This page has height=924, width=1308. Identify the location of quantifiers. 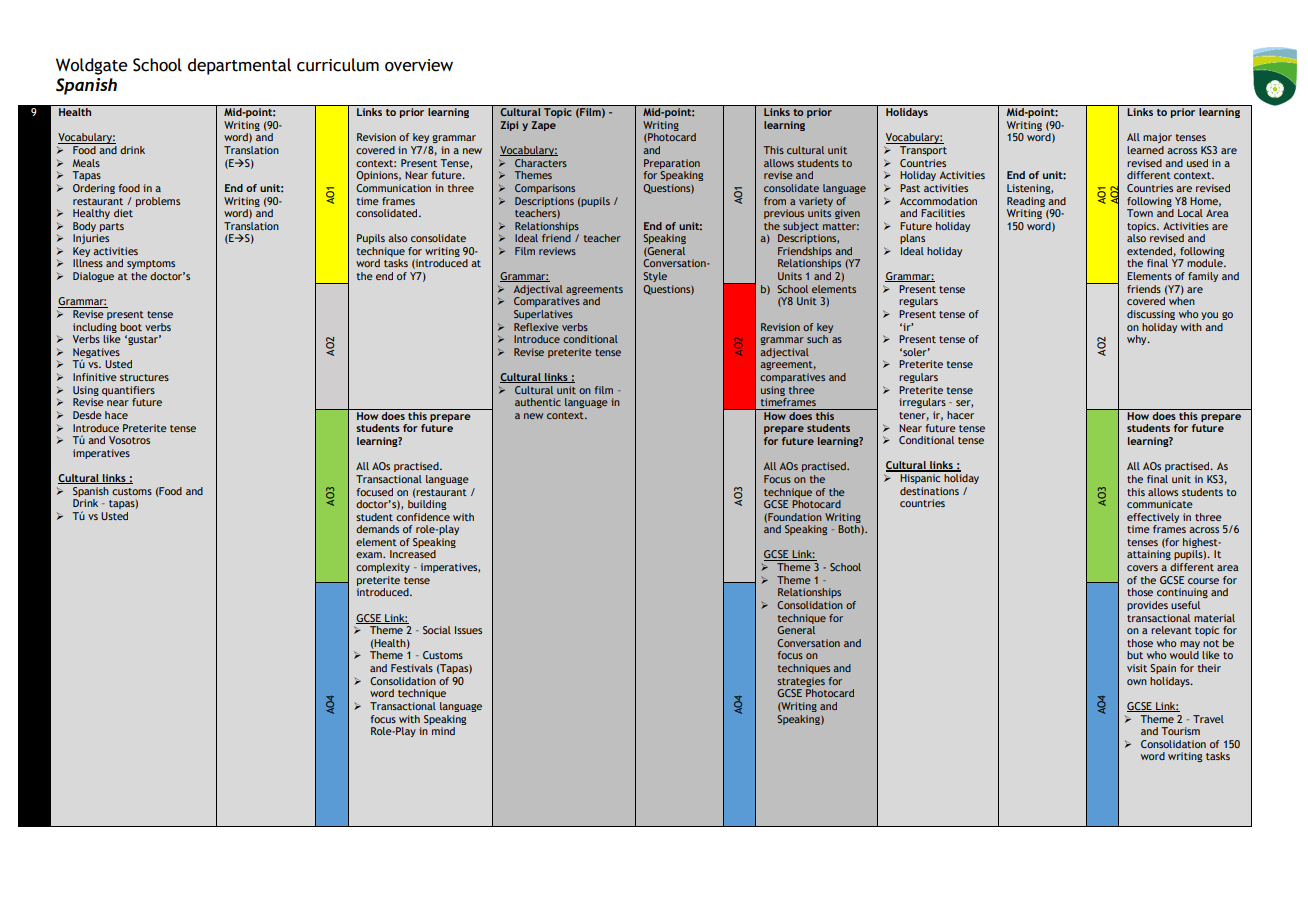
(128, 391).
